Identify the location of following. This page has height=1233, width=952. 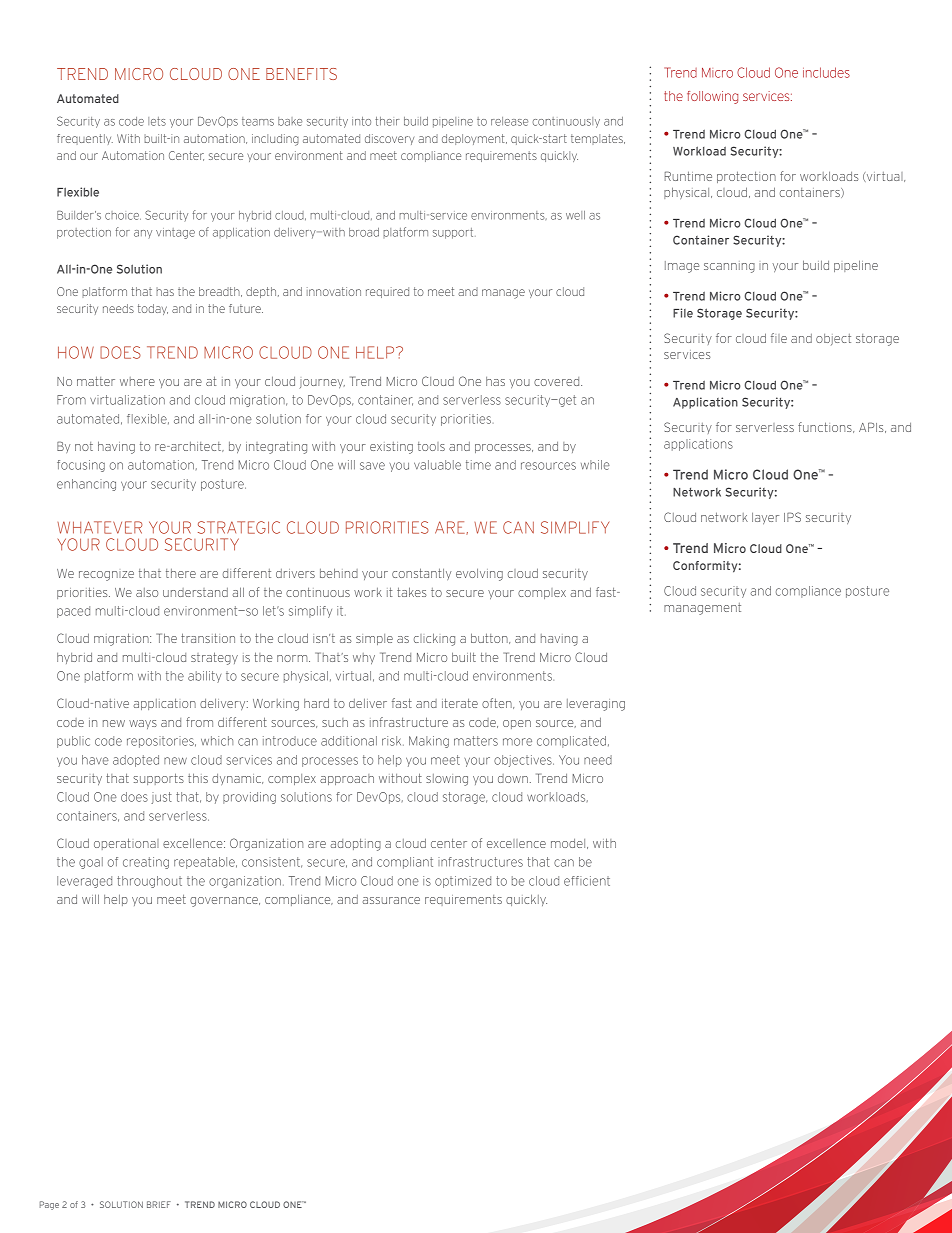
(712, 97).
